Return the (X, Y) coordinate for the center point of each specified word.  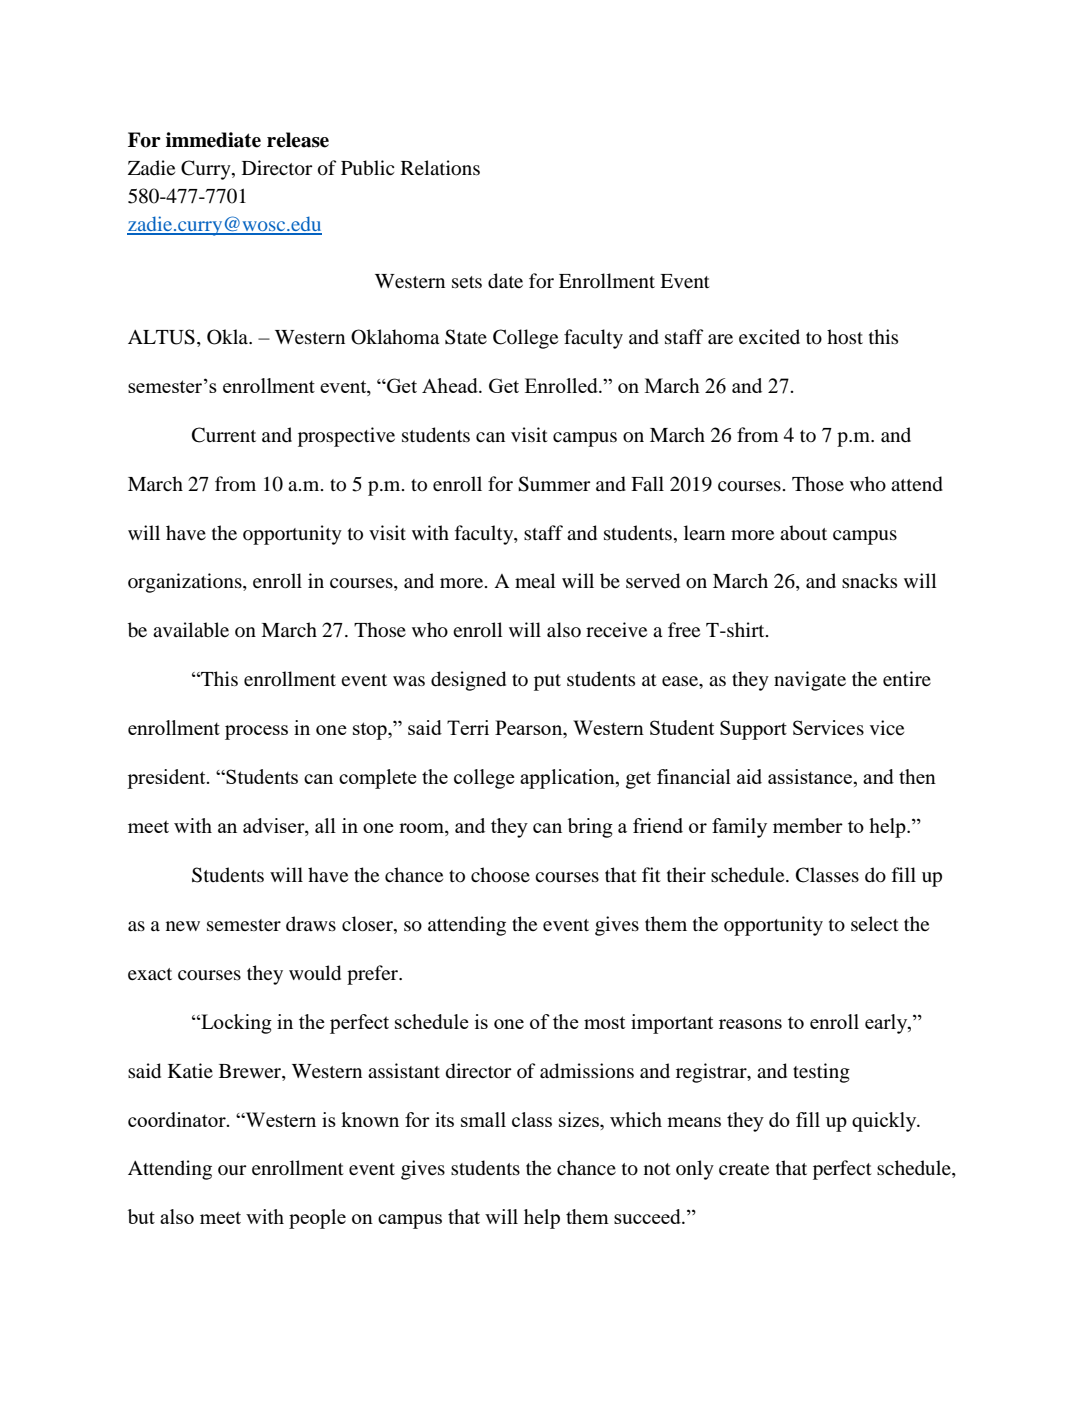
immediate (213, 140)
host (845, 337)
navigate (810, 681)
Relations (440, 168)
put (547, 682)
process (256, 732)
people (317, 1219)
